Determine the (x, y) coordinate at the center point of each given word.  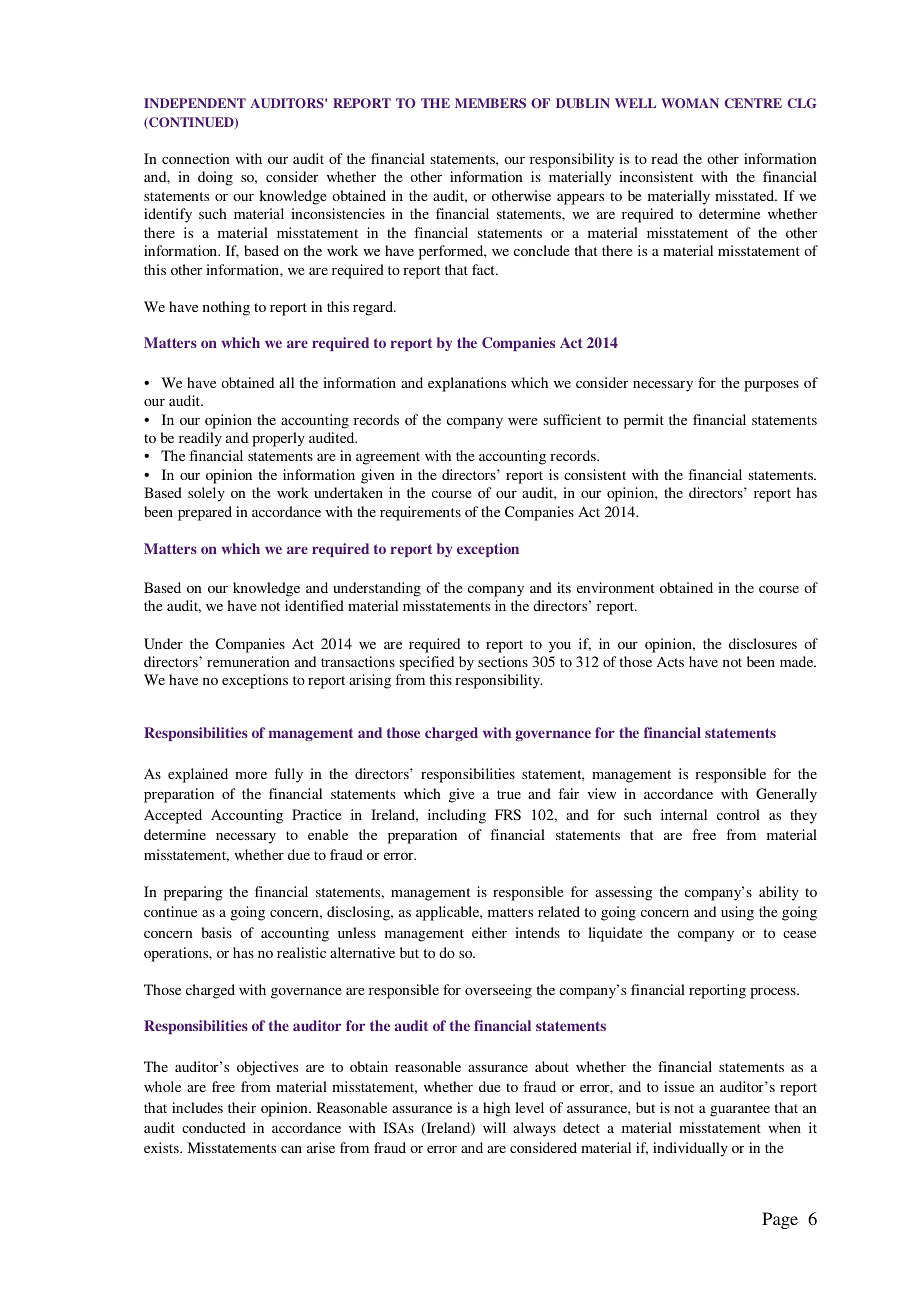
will (494, 1127)
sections (503, 661)
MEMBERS (490, 103)
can (291, 1149)
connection (196, 158)
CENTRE (753, 103)
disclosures (763, 643)
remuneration (248, 661)
